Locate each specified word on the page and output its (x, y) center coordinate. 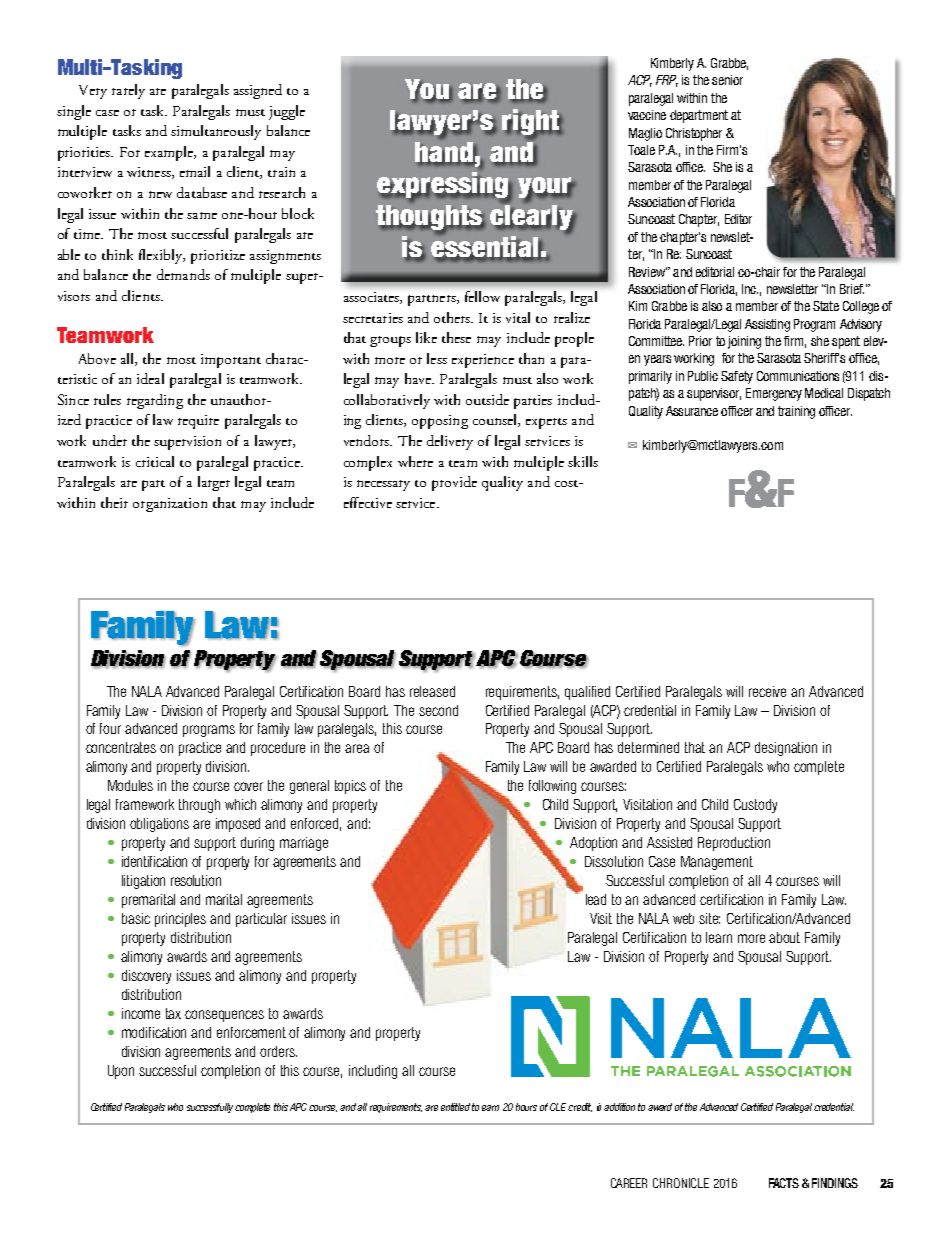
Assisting (767, 325)
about (784, 937)
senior (727, 80)
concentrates (121, 747)
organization (170, 505)
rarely (128, 91)
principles (180, 920)
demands (183, 274)
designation (786, 749)
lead (596, 899)
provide (454, 483)
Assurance (692, 411)
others (453, 317)
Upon (121, 1072)
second (438, 710)
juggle (287, 112)
